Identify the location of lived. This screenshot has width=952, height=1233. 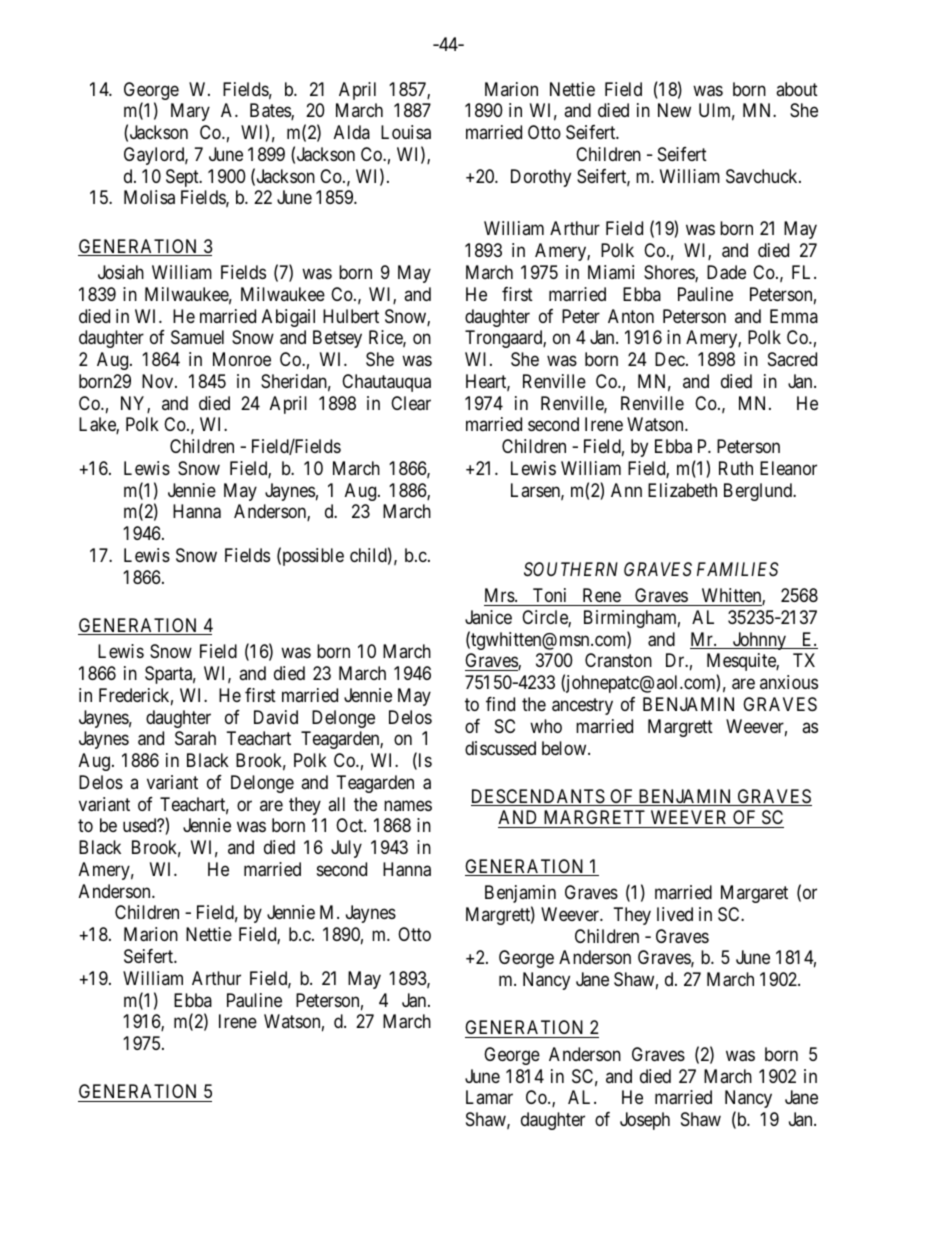
(675, 914).
